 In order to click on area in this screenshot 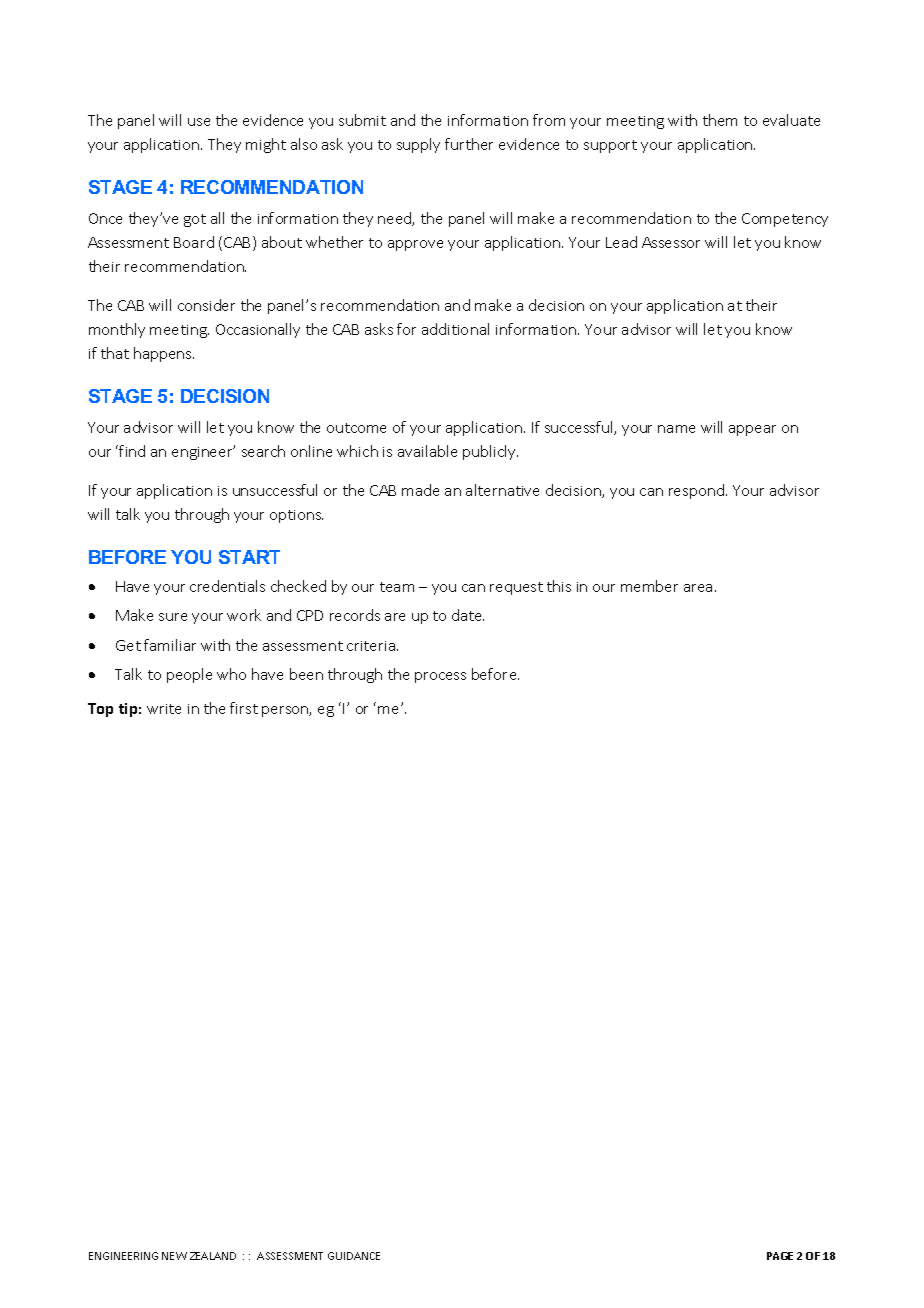, I will do `click(698, 588)`.
